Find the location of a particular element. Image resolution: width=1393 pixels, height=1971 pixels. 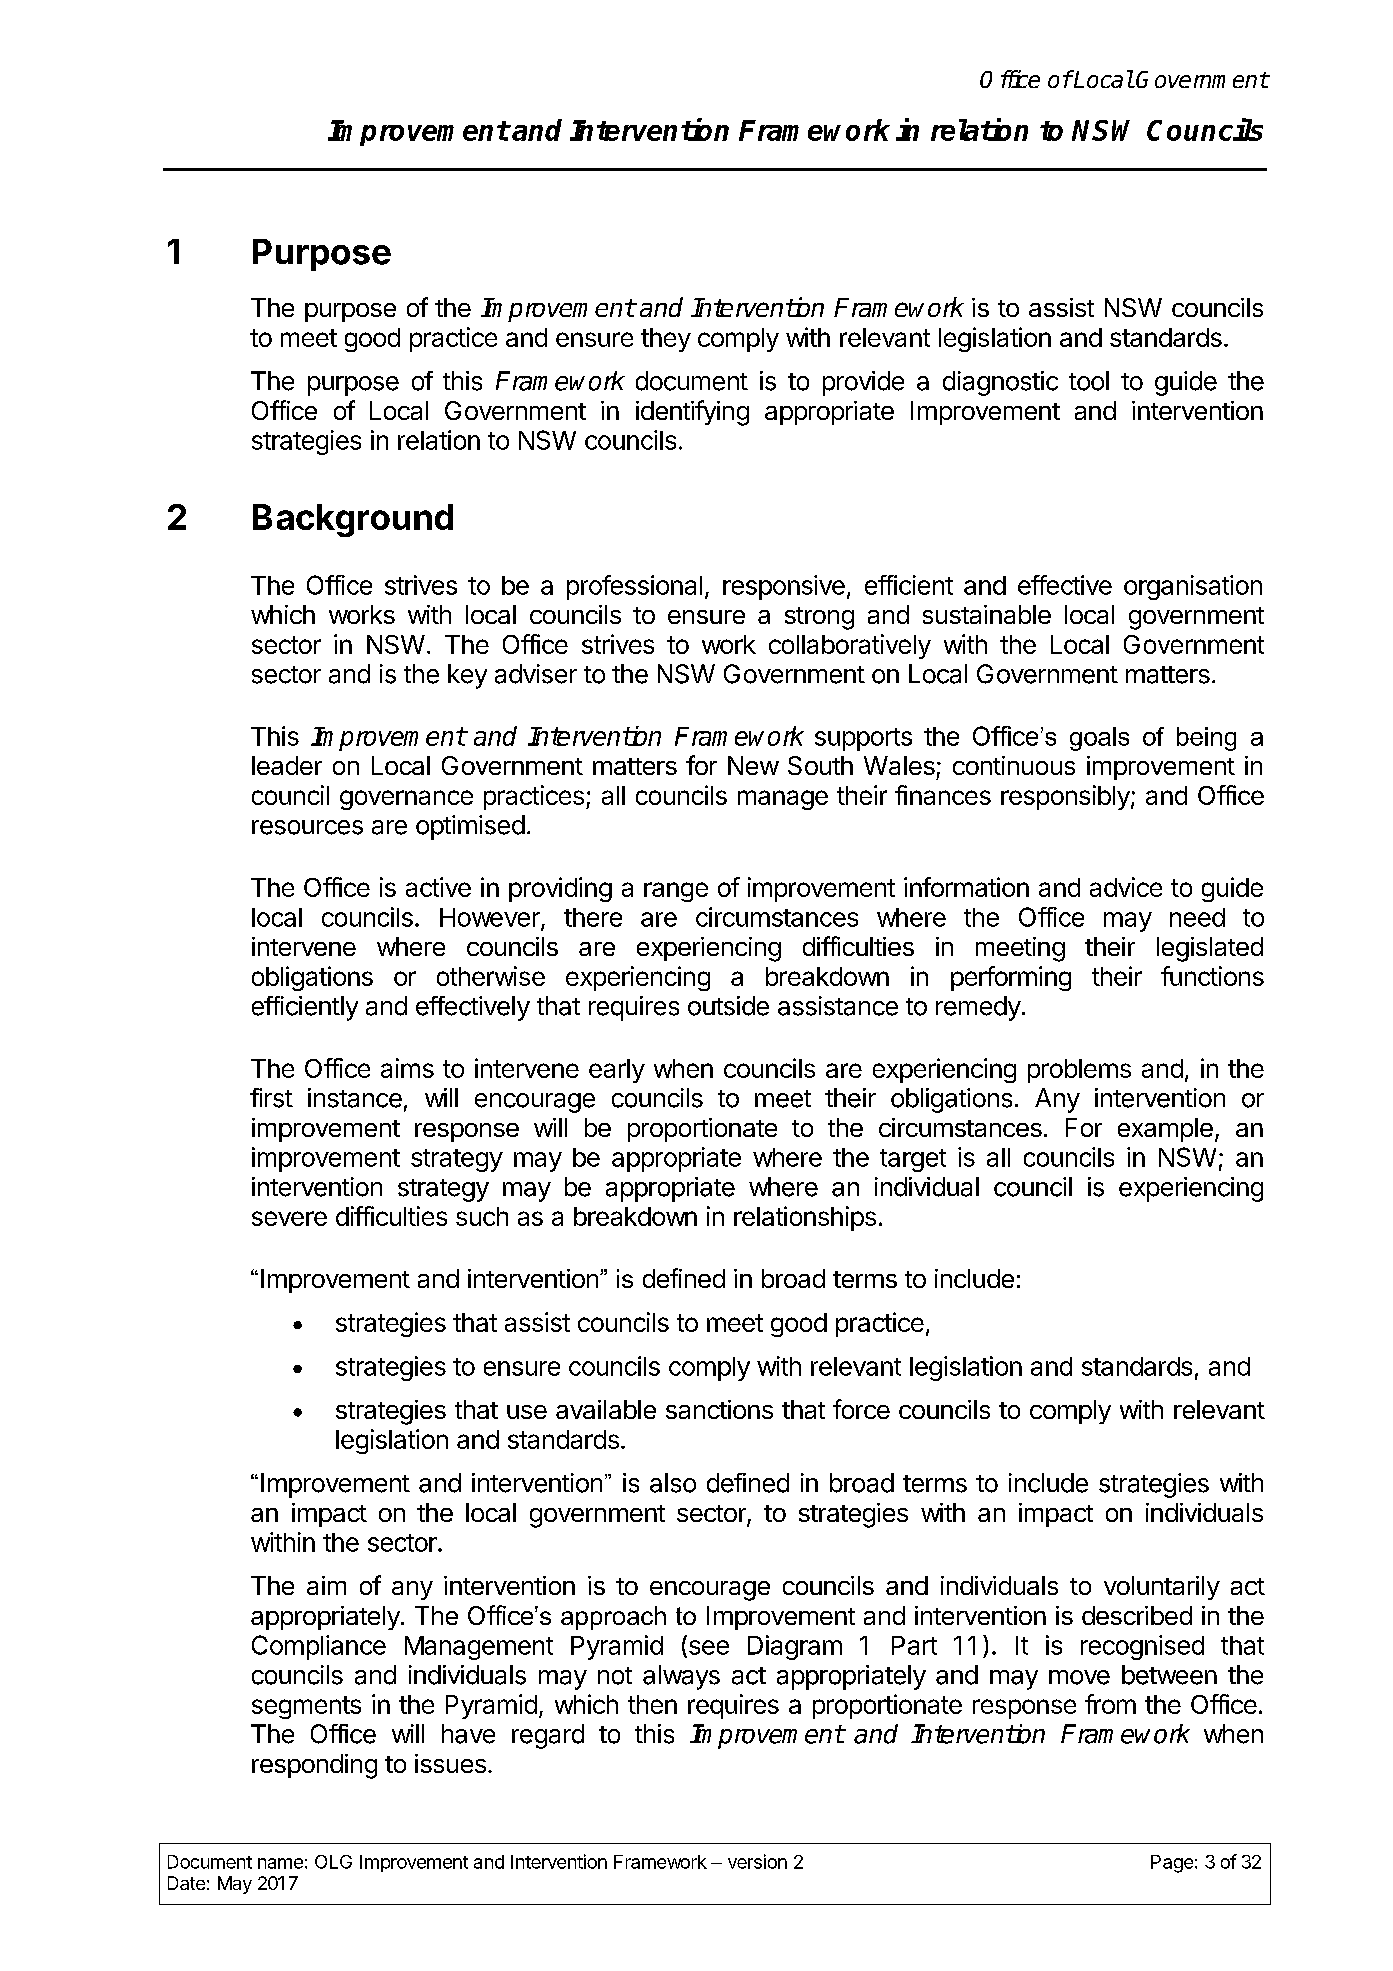

early is located at coordinates (617, 1071).
